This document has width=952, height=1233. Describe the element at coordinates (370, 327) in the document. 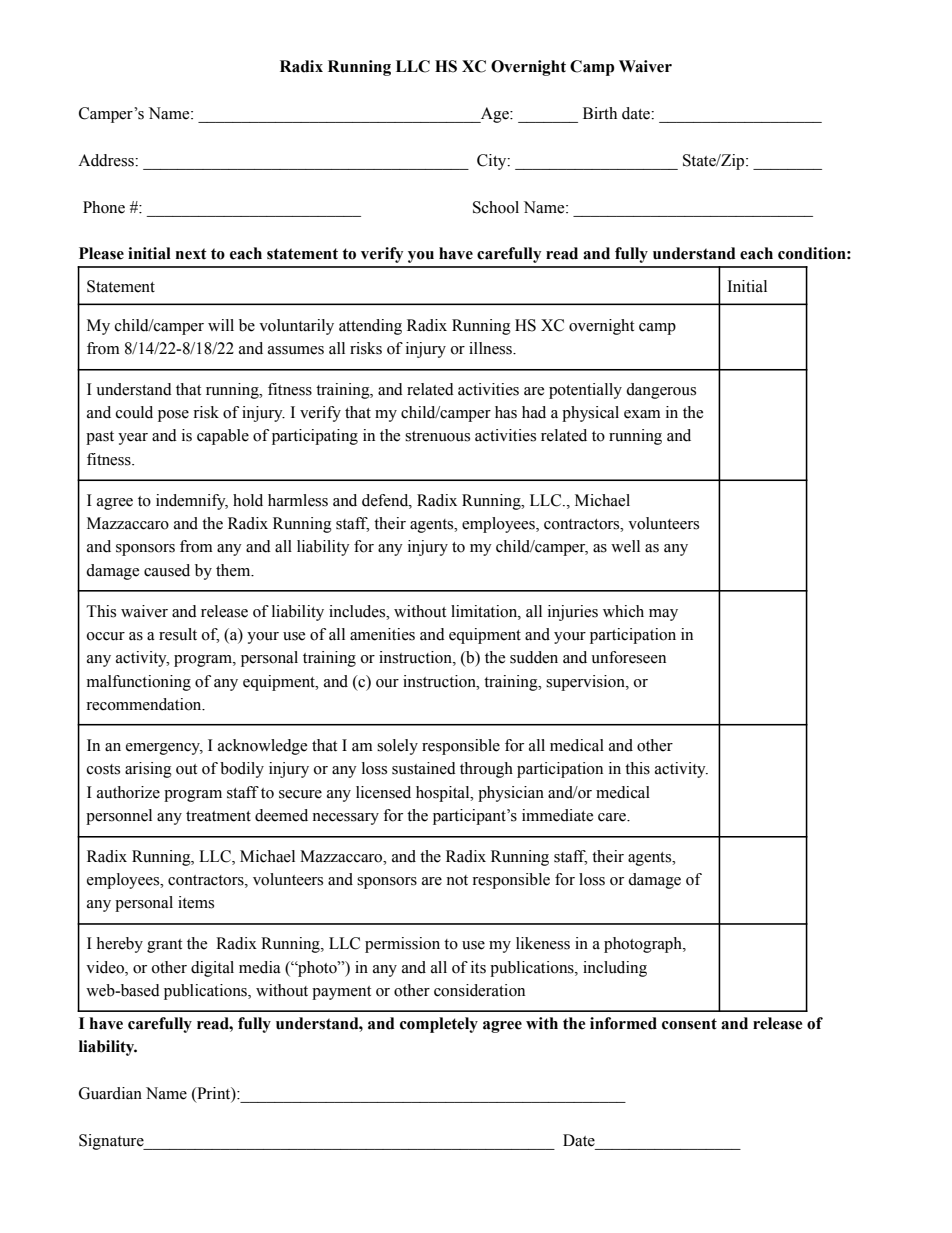

I see `attending` at that location.
